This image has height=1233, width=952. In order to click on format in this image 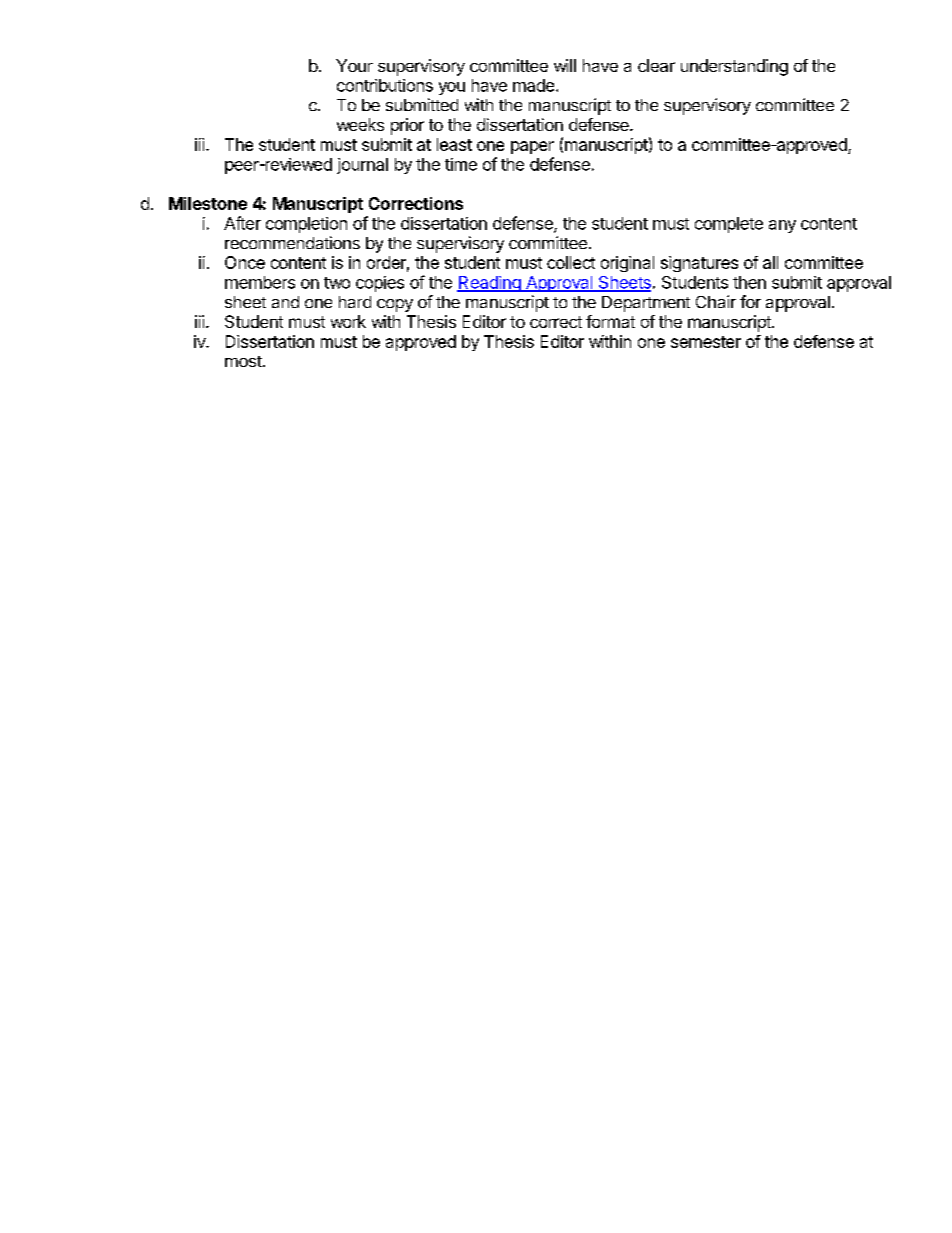, I will do `click(610, 321)`.
